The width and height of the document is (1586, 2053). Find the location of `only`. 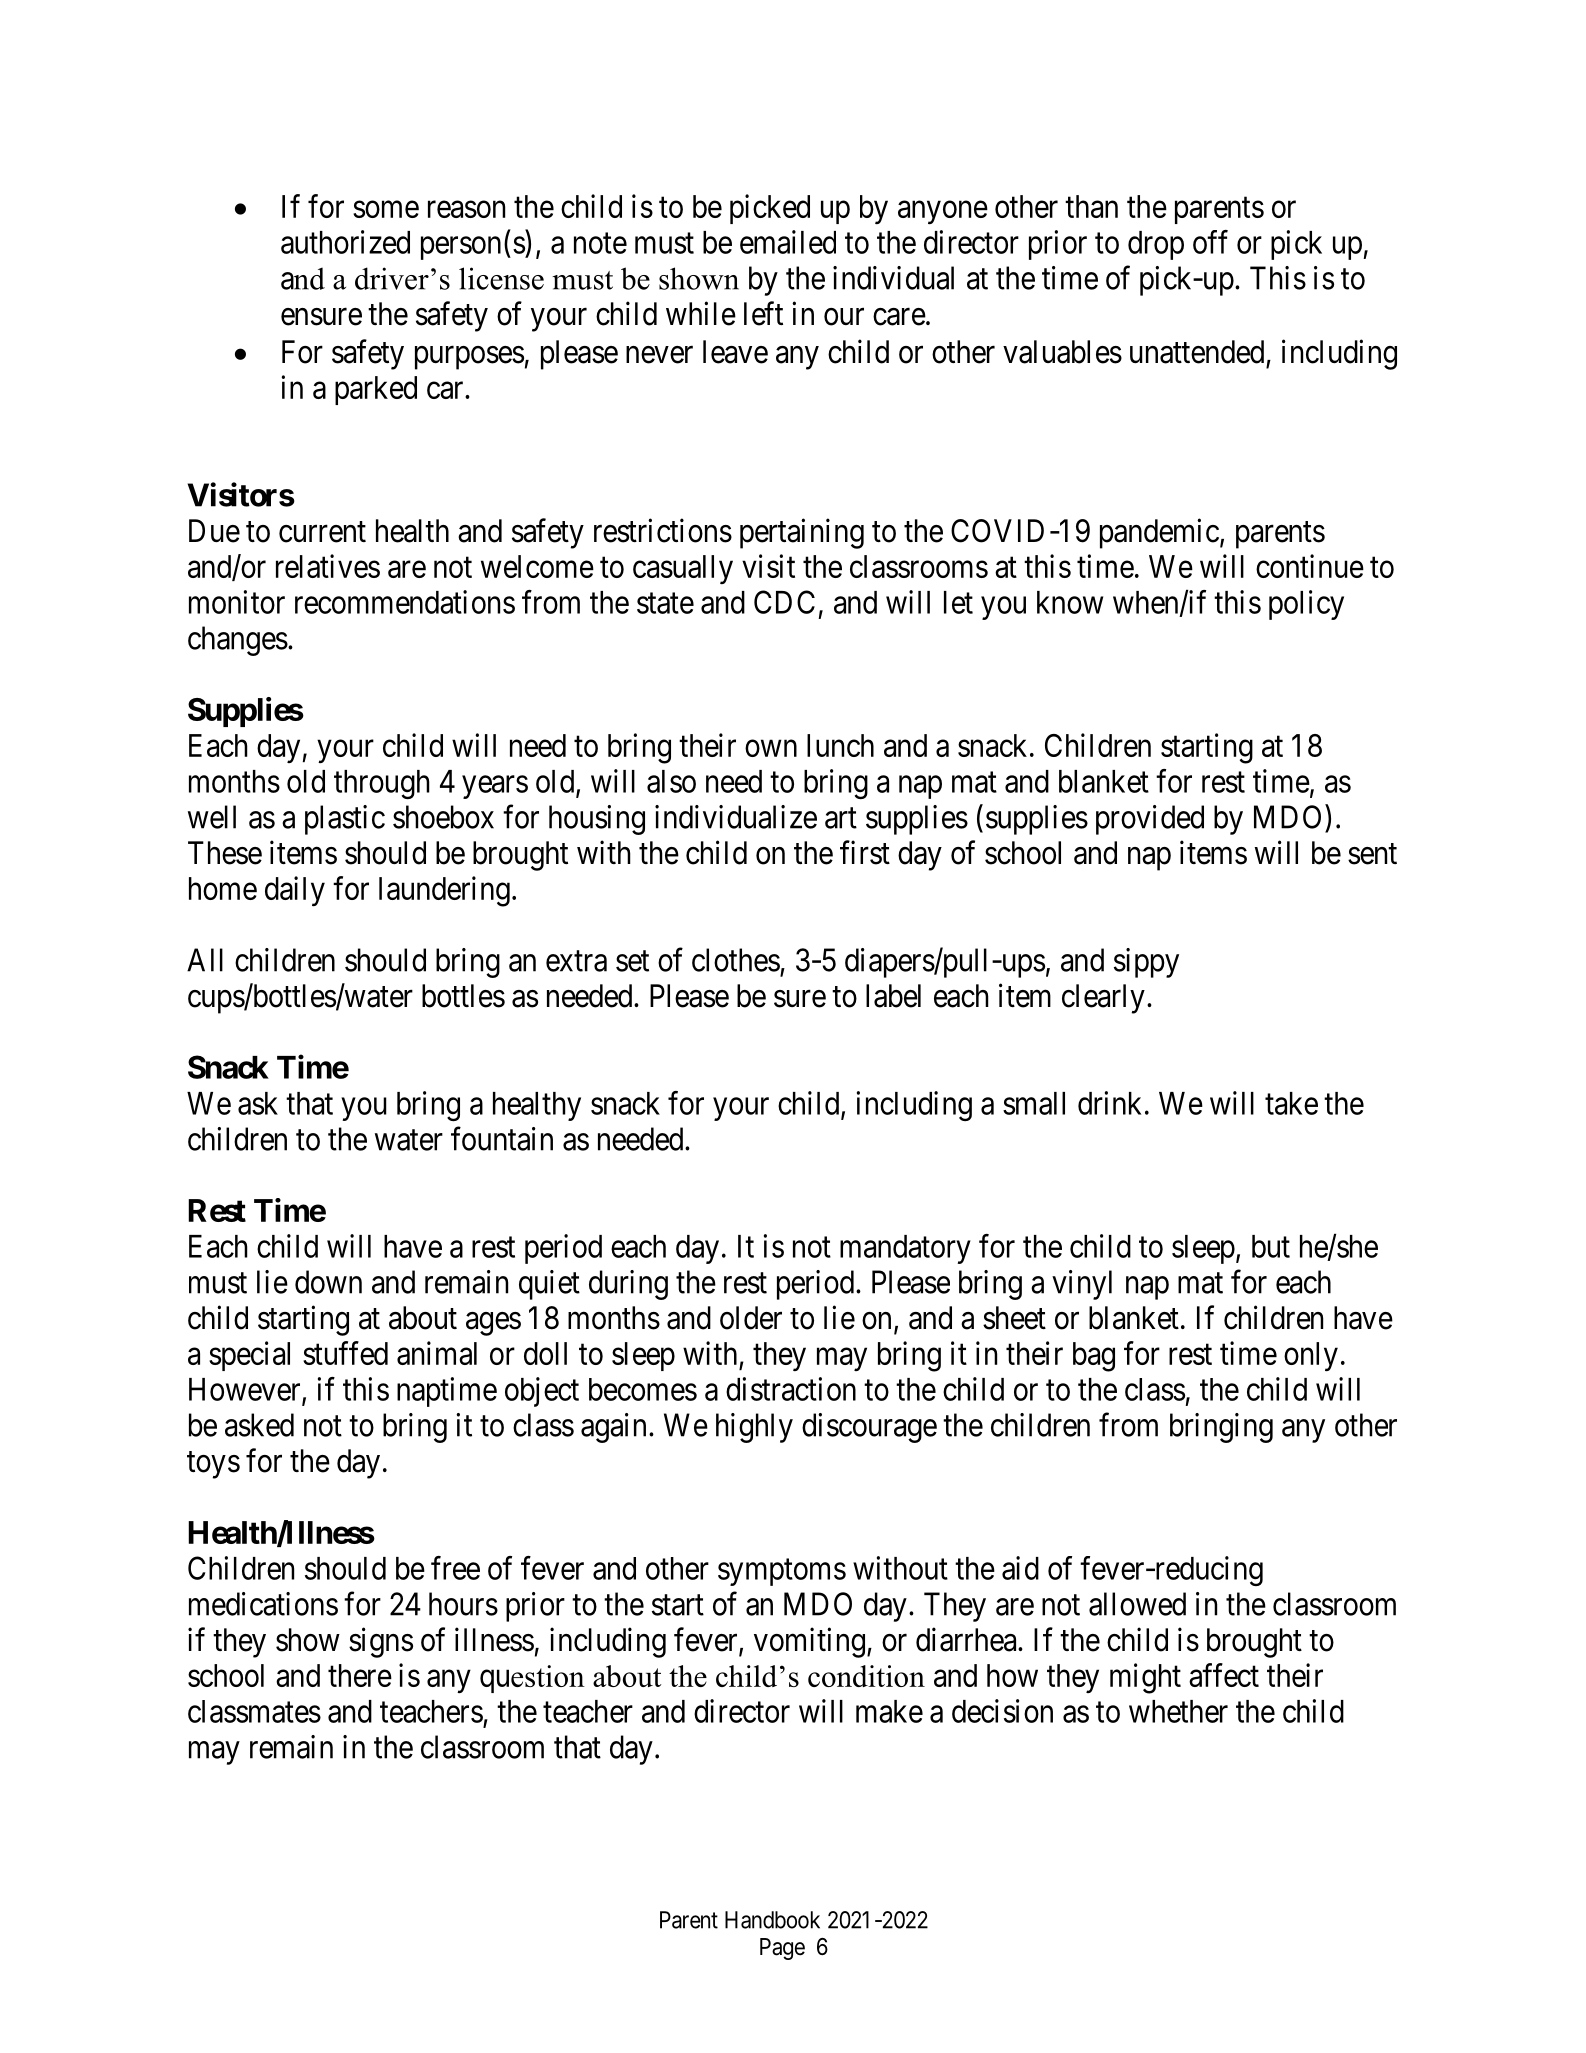

only is located at coordinates (1311, 1356).
